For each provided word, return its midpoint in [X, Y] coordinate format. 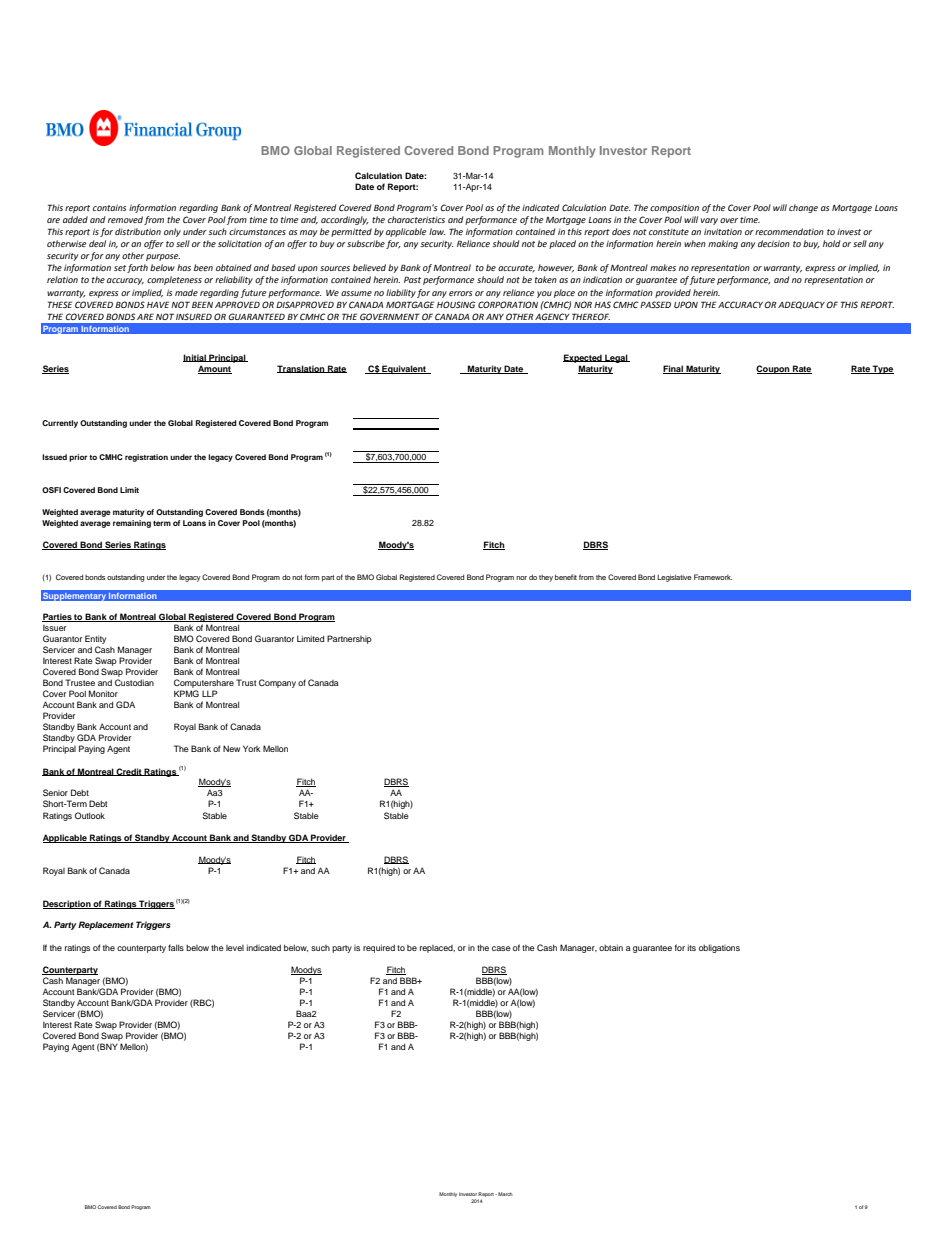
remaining [132, 524]
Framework [713, 577]
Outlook [90, 815]
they [546, 578]
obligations [719, 948]
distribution [138, 231]
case [501, 948]
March [504, 1194]
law [437, 231]
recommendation [789, 231]
